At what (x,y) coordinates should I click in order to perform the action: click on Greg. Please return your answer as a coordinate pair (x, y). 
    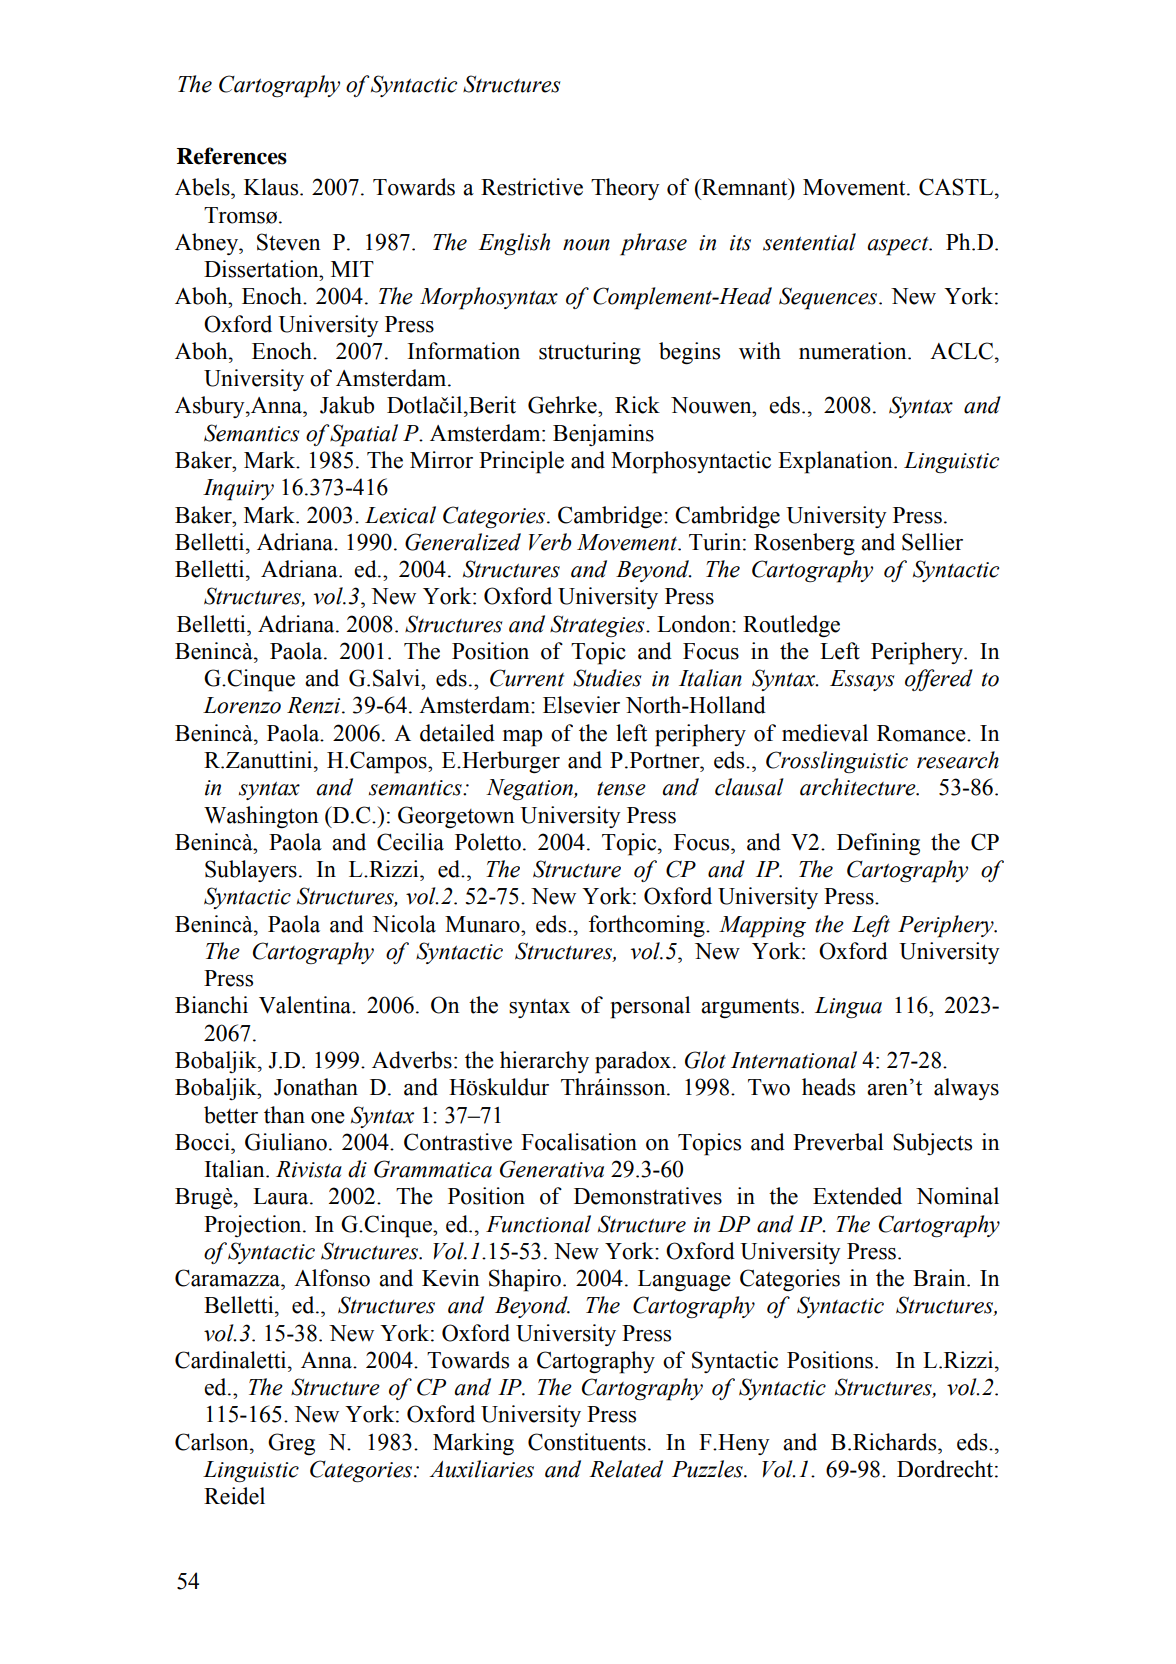
    Looking at the image, I should click on (291, 1444).
